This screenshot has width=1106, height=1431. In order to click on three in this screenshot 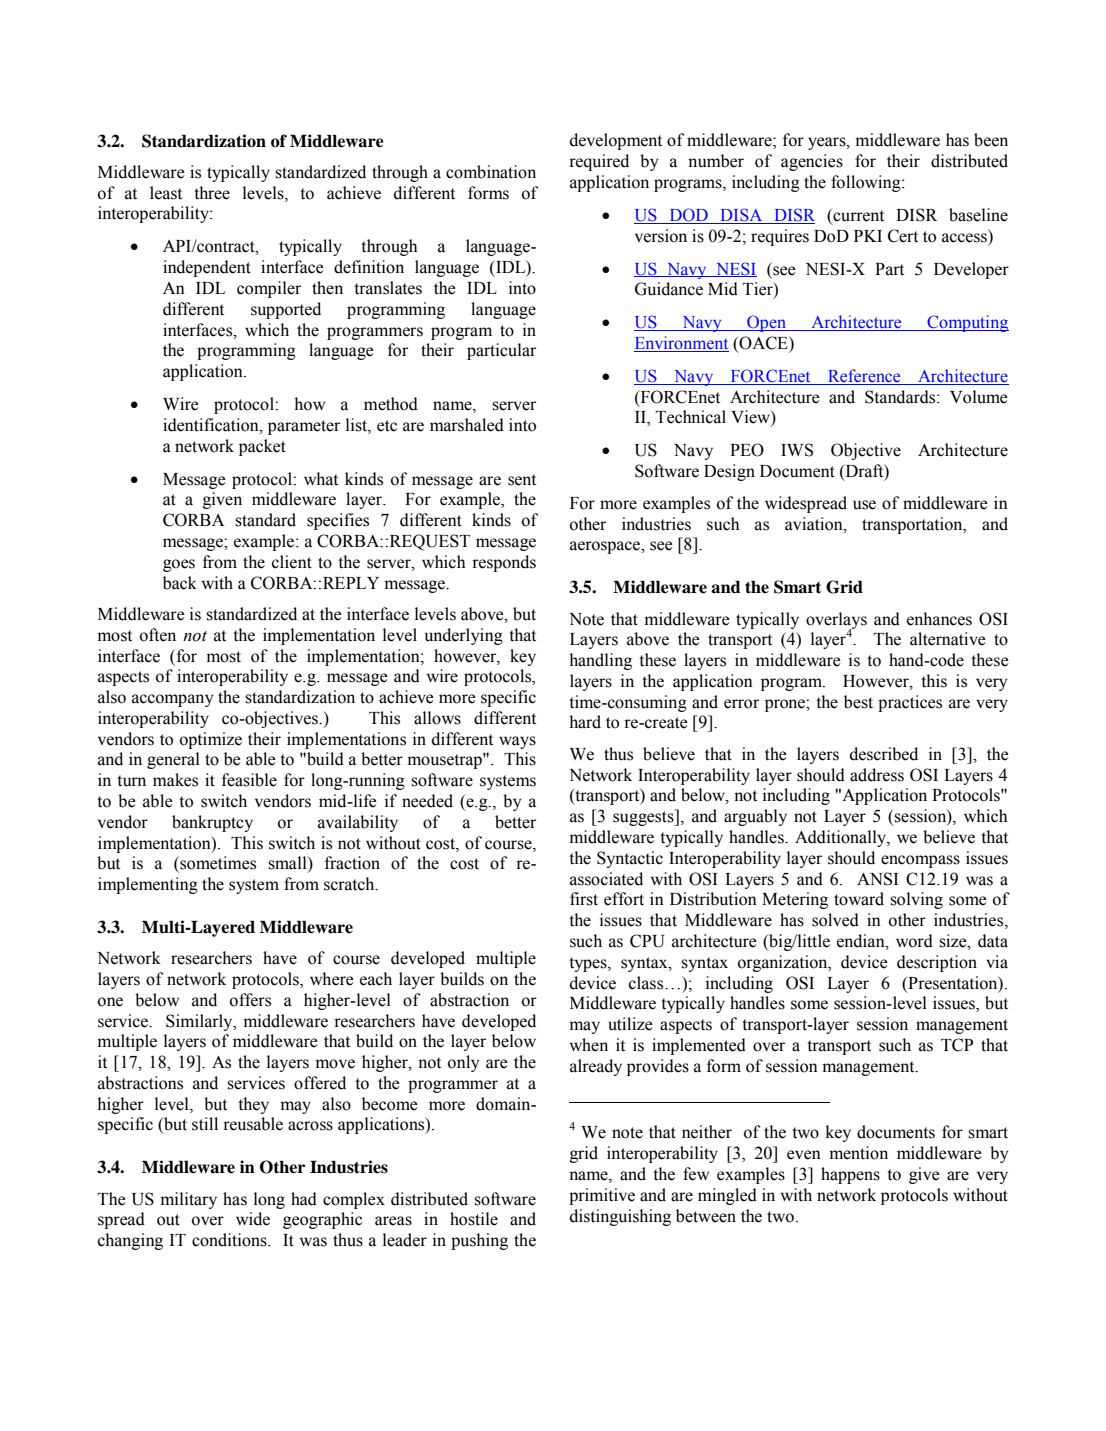, I will do `click(212, 193)`.
